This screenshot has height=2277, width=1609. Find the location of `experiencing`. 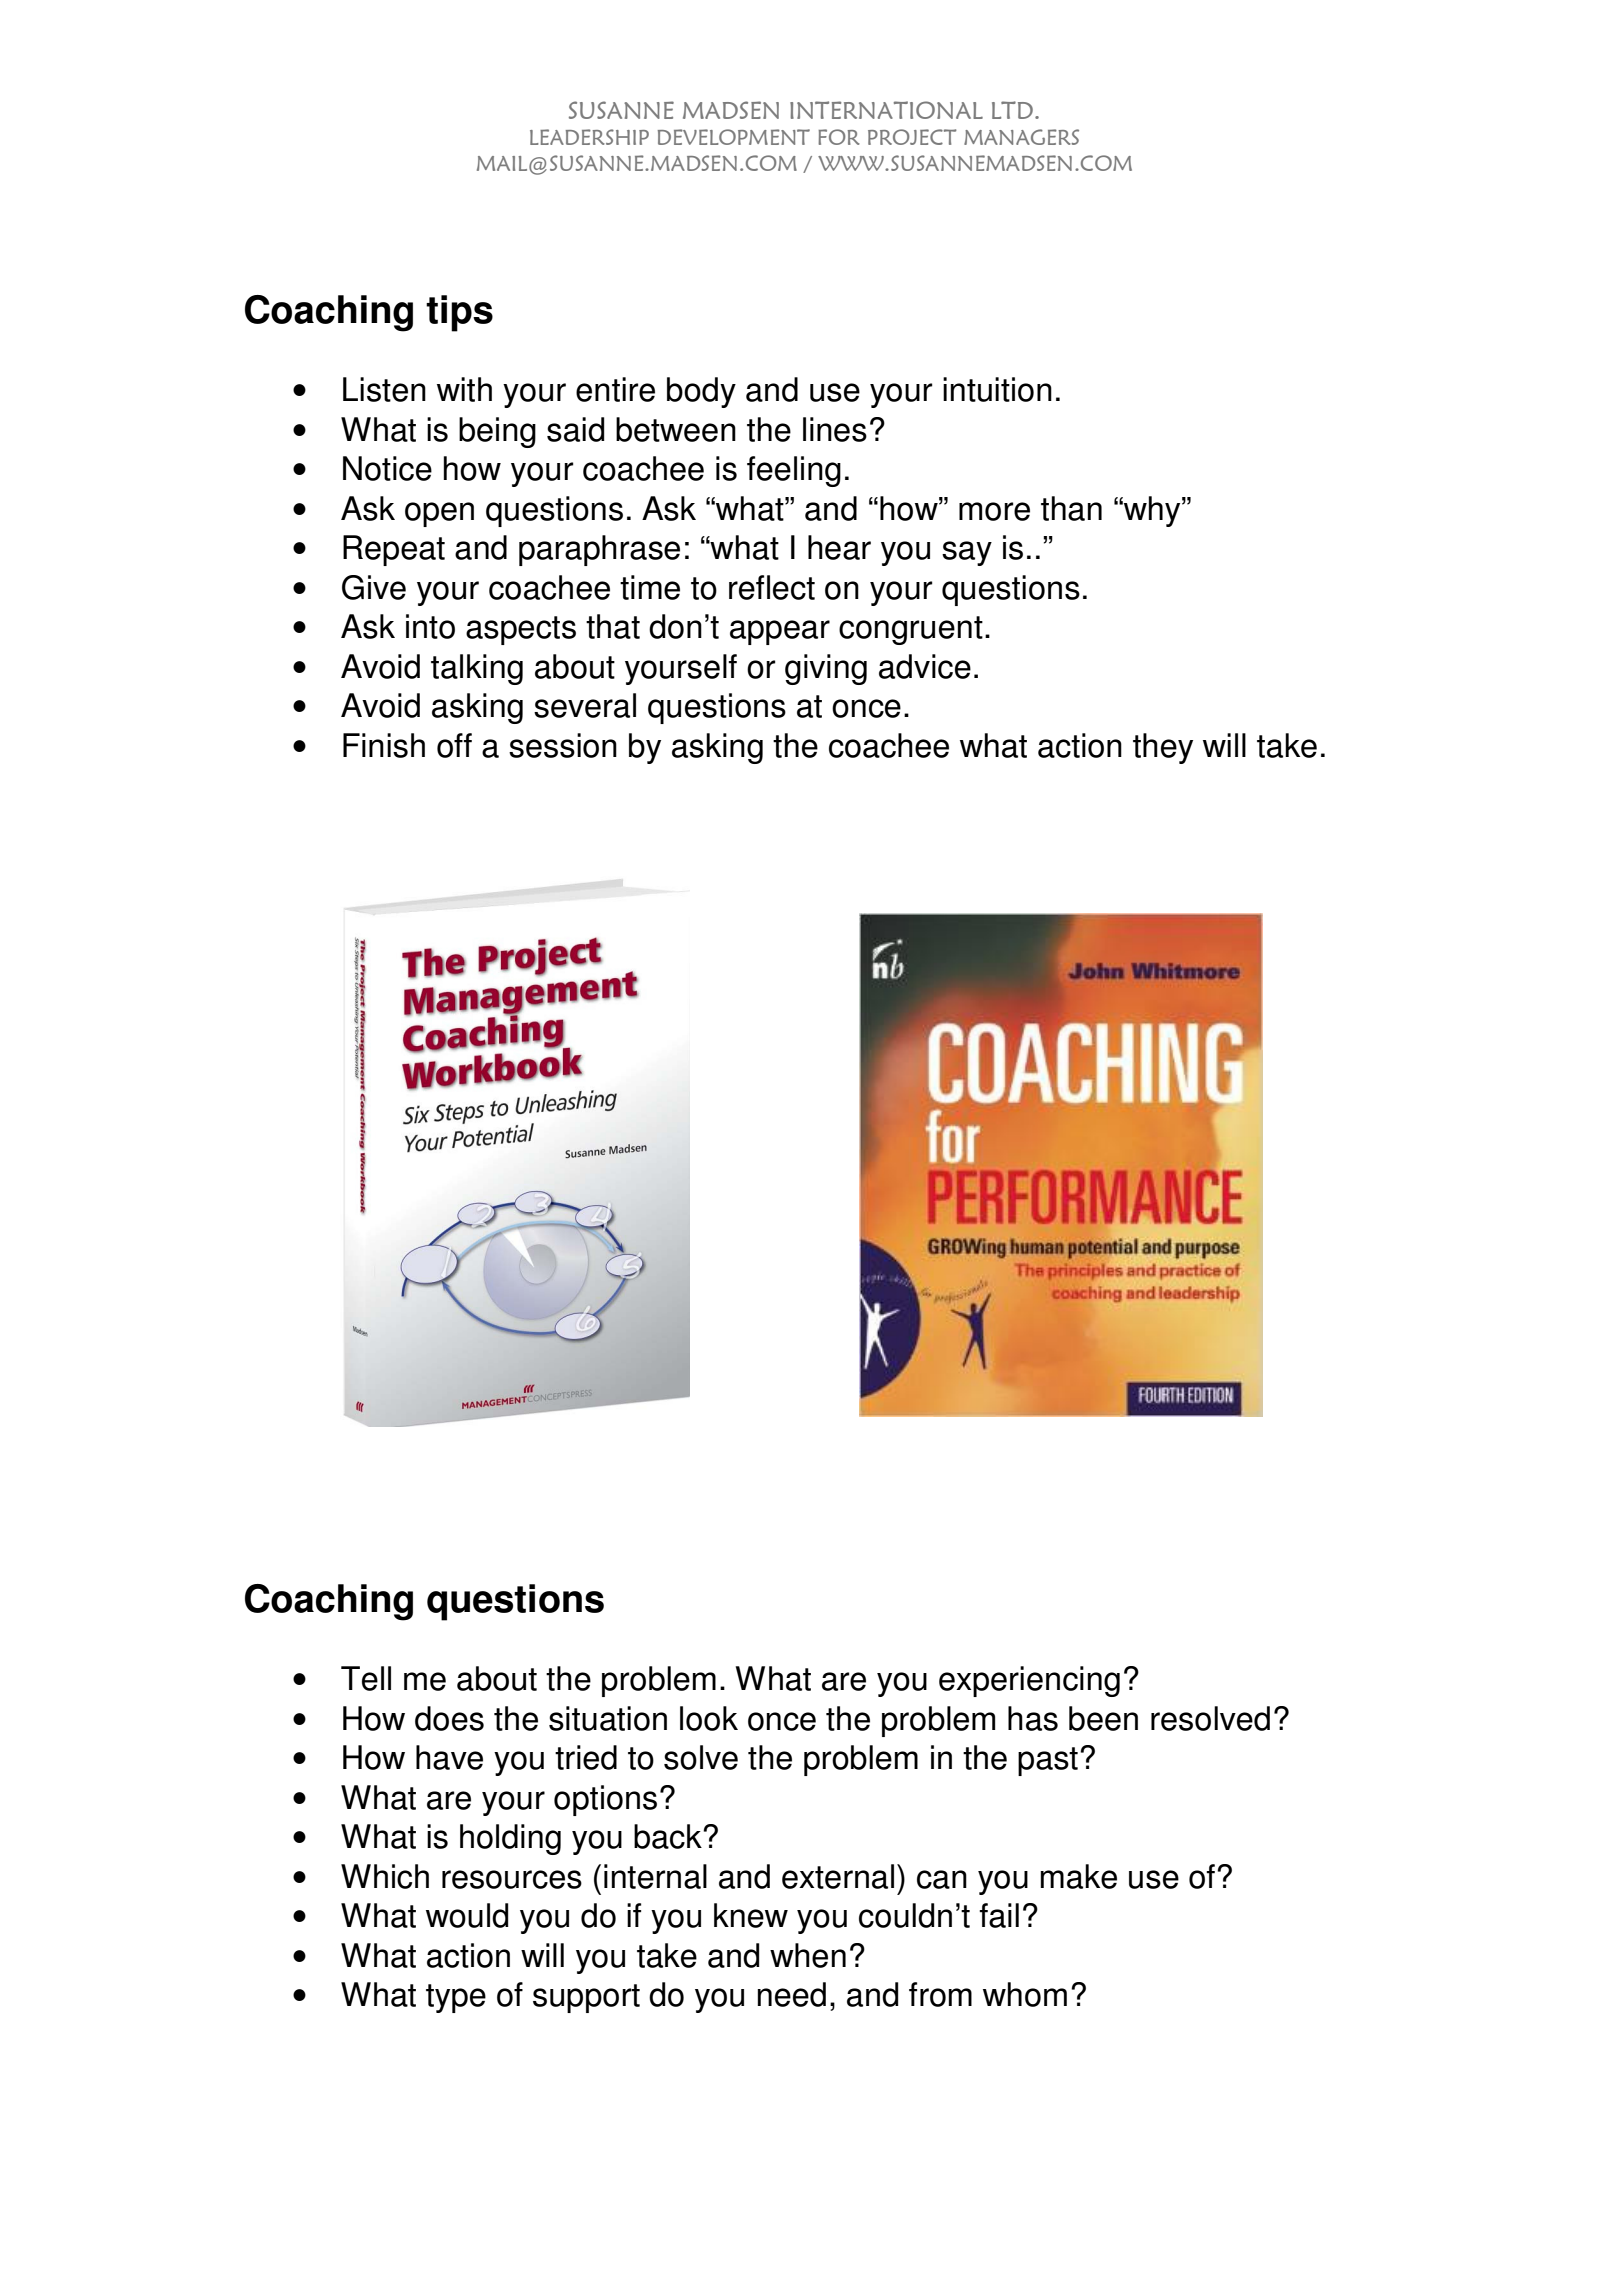

experiencing is located at coordinates (1029, 1681).
